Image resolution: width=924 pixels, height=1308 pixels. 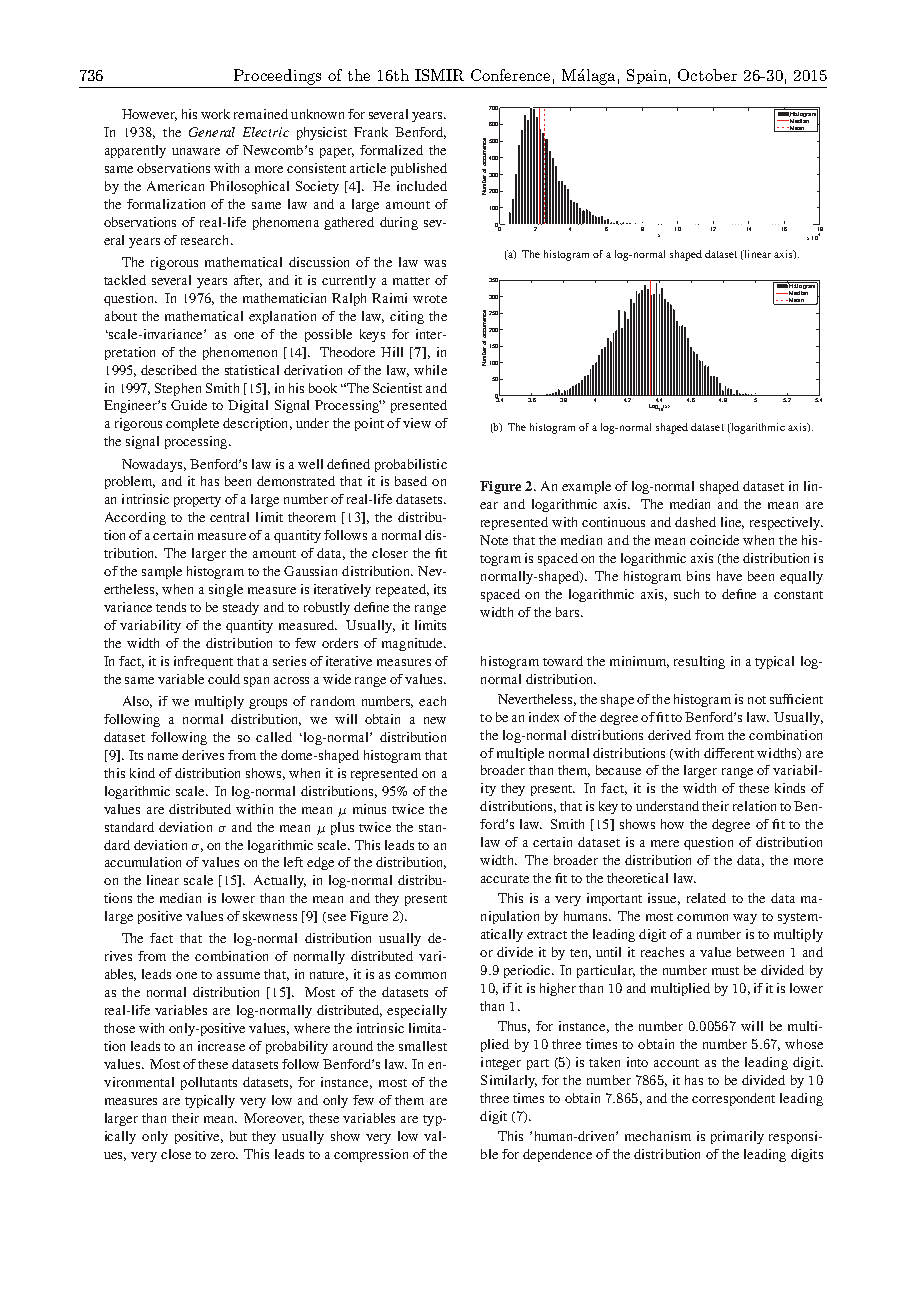 I want to click on zero, so click(x=224, y=1155).
